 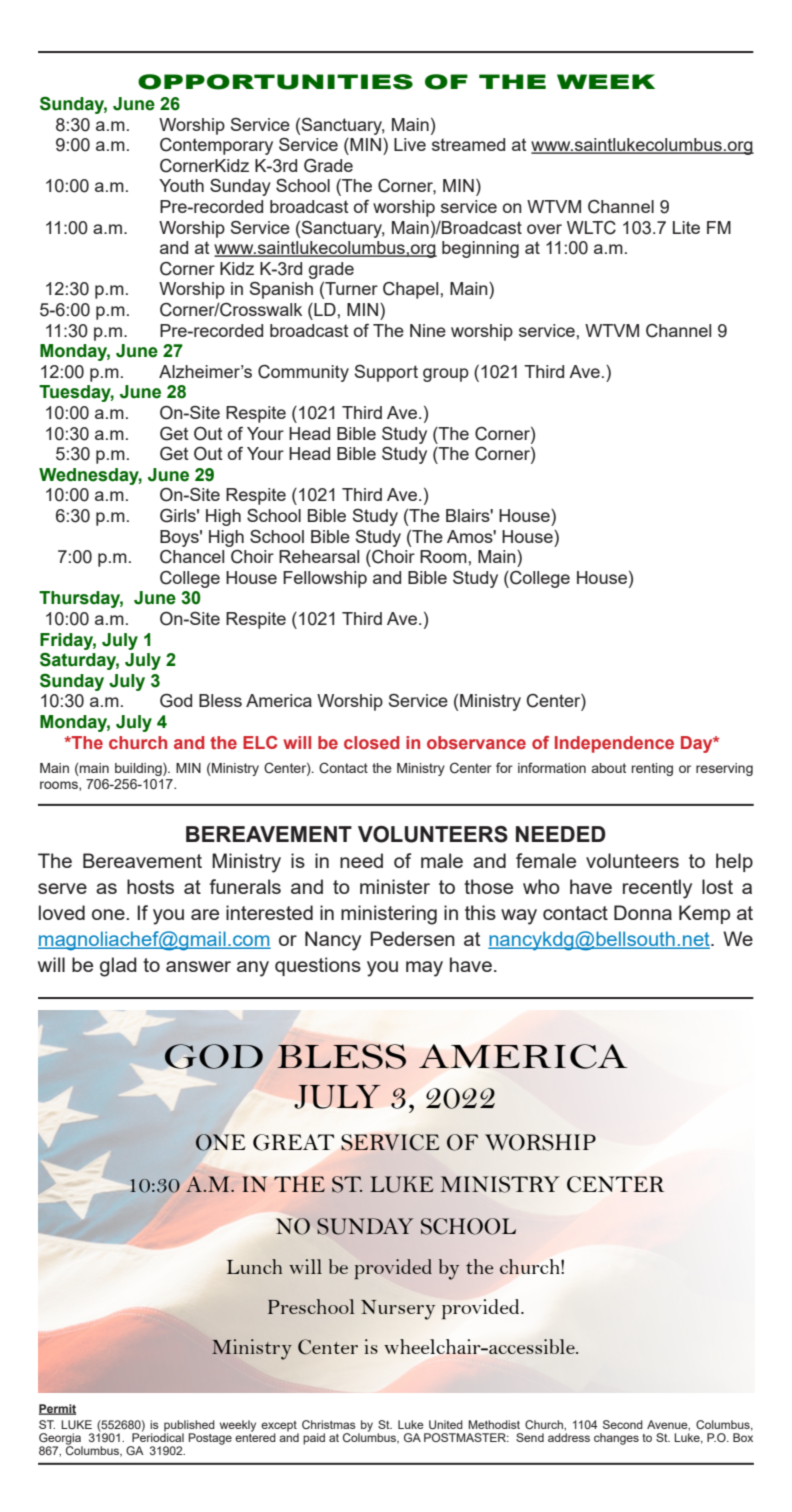 I want to click on Community, so click(x=303, y=373).
